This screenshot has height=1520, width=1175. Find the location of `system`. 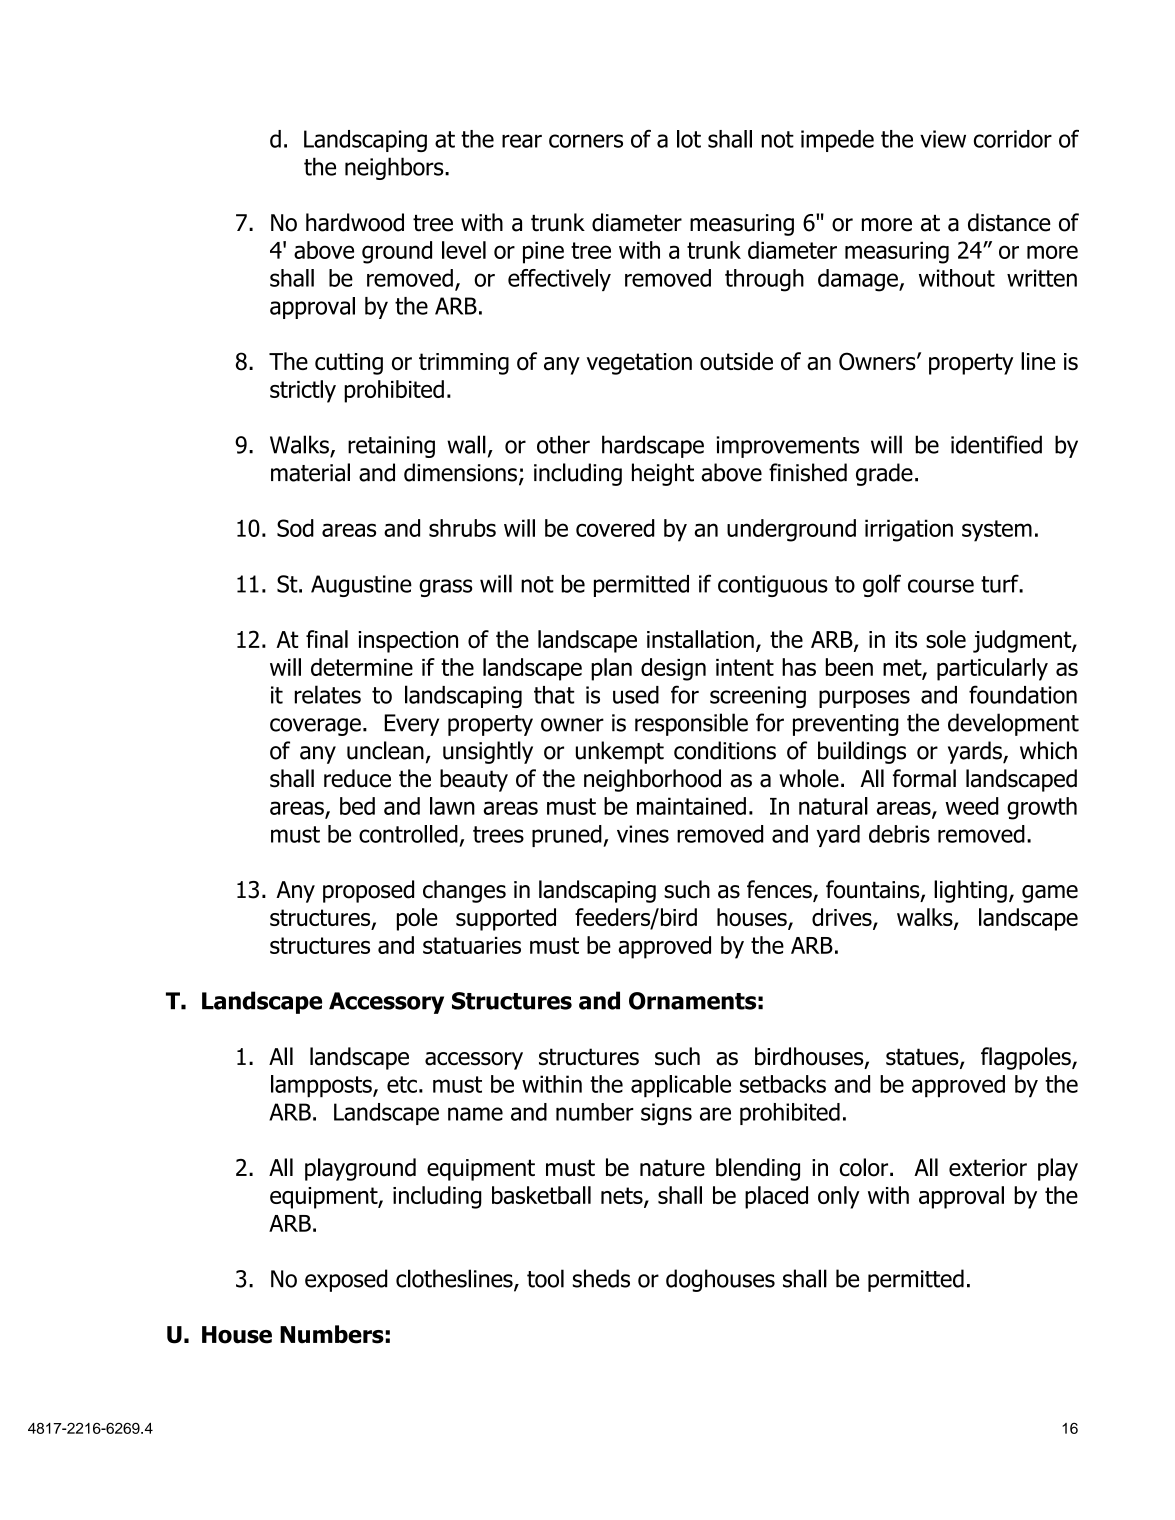

system is located at coordinates (997, 531).
